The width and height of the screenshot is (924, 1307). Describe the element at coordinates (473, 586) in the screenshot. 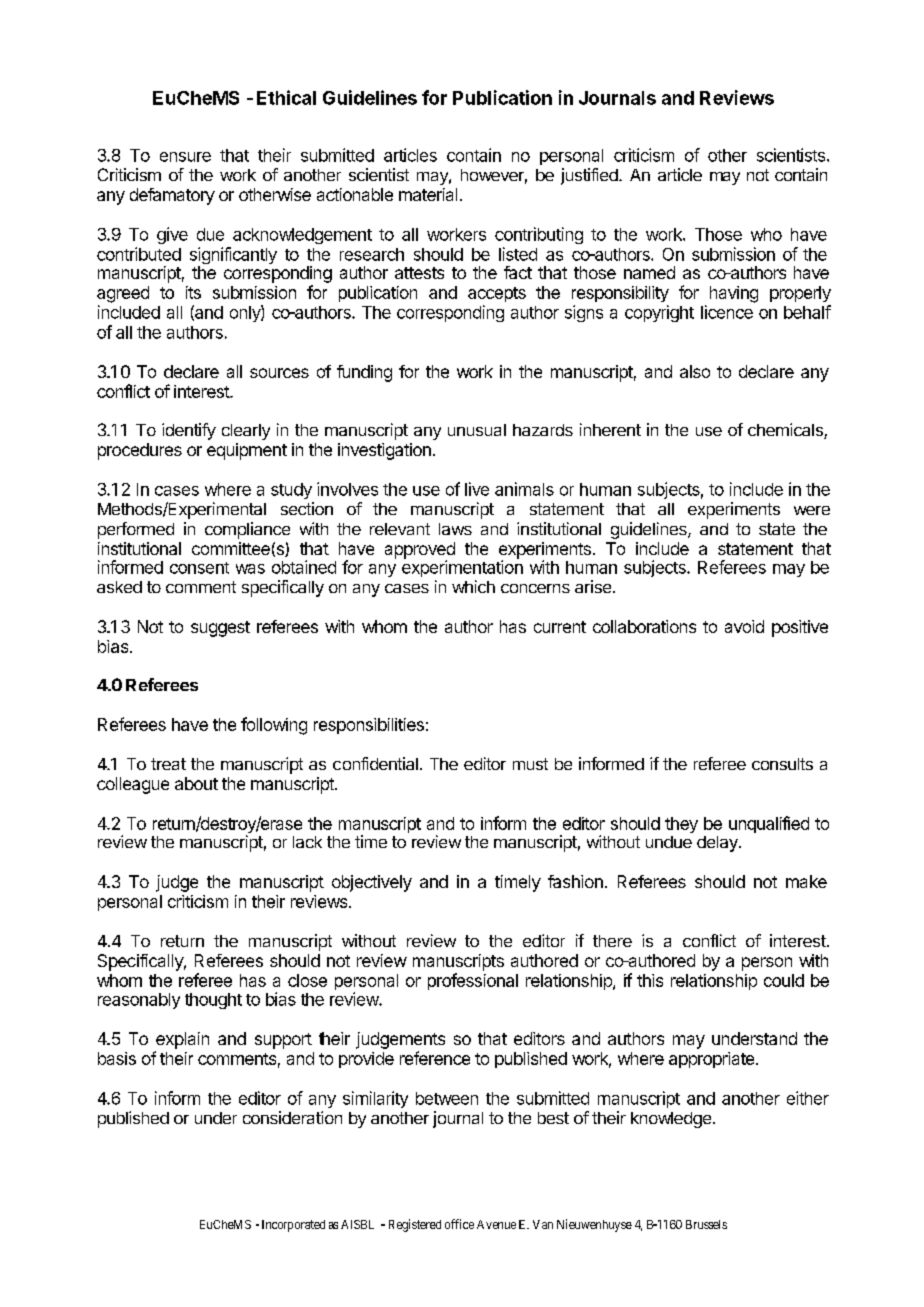

I see `which` at that location.
